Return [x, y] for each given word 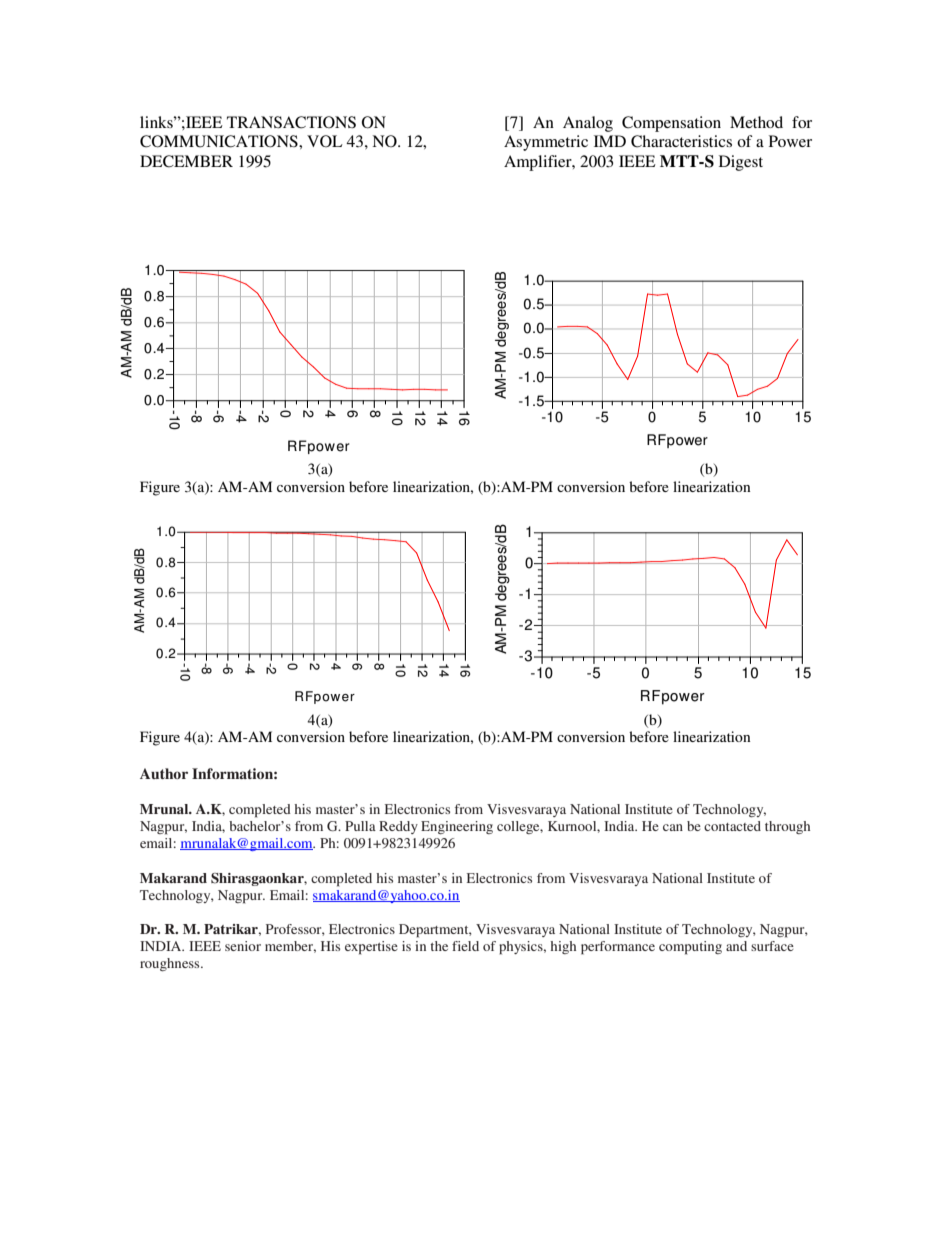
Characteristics [681, 141]
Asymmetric [546, 143]
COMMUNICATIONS [220, 141]
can [673, 827]
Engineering [457, 827]
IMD [610, 141]
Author [164, 773]
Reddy [398, 827]
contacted [732, 826]
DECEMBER [186, 161]
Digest [741, 163]
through [787, 827]
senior [243, 946]
